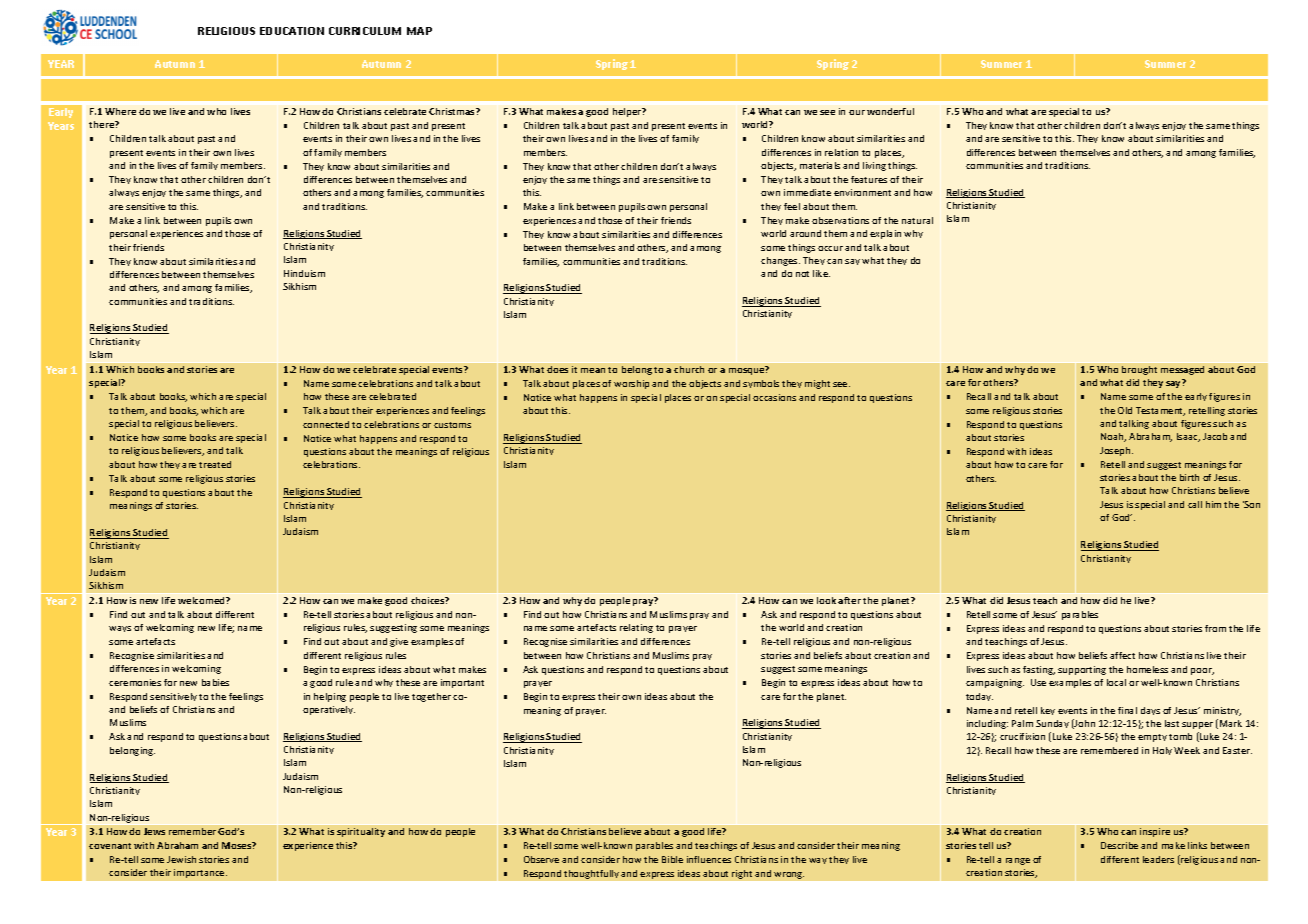 The image size is (1308, 924). What do you see at coordinates (292, 31) in the document?
I see `EDUCATION` at bounding box center [292, 31].
